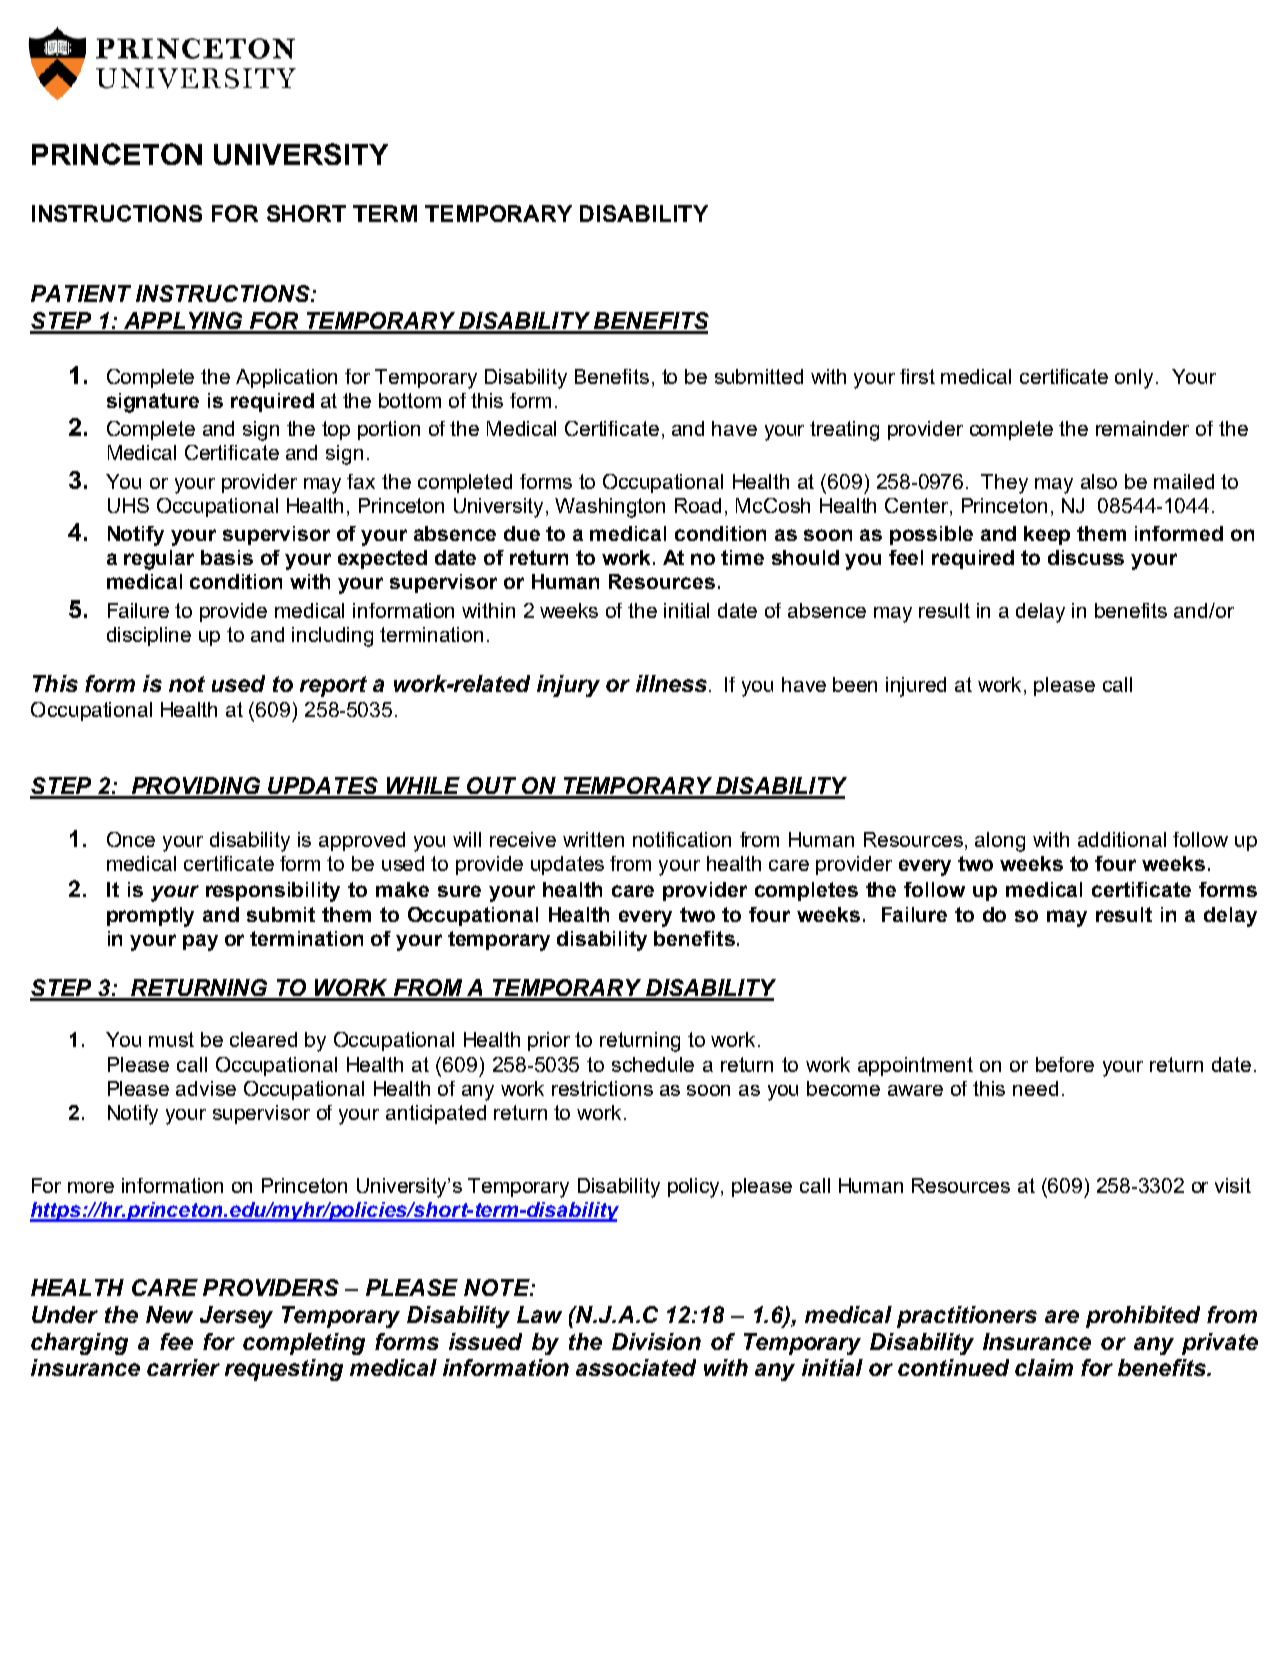 The image size is (1288, 1667). What do you see at coordinates (236, 1317) in the page?
I see `Jersey` at bounding box center [236, 1317].
